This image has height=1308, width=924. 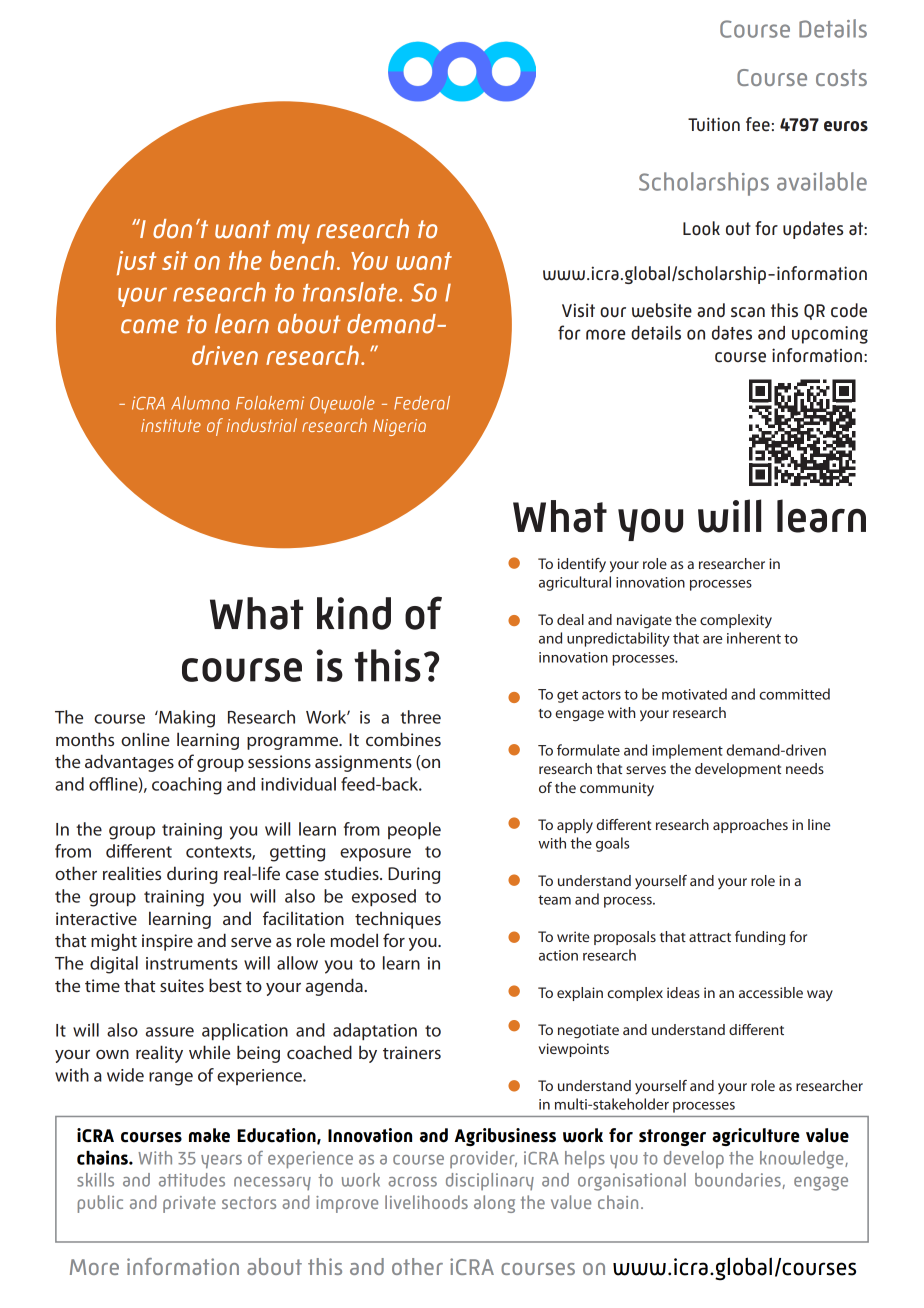 I want to click on Making, so click(x=186, y=719).
